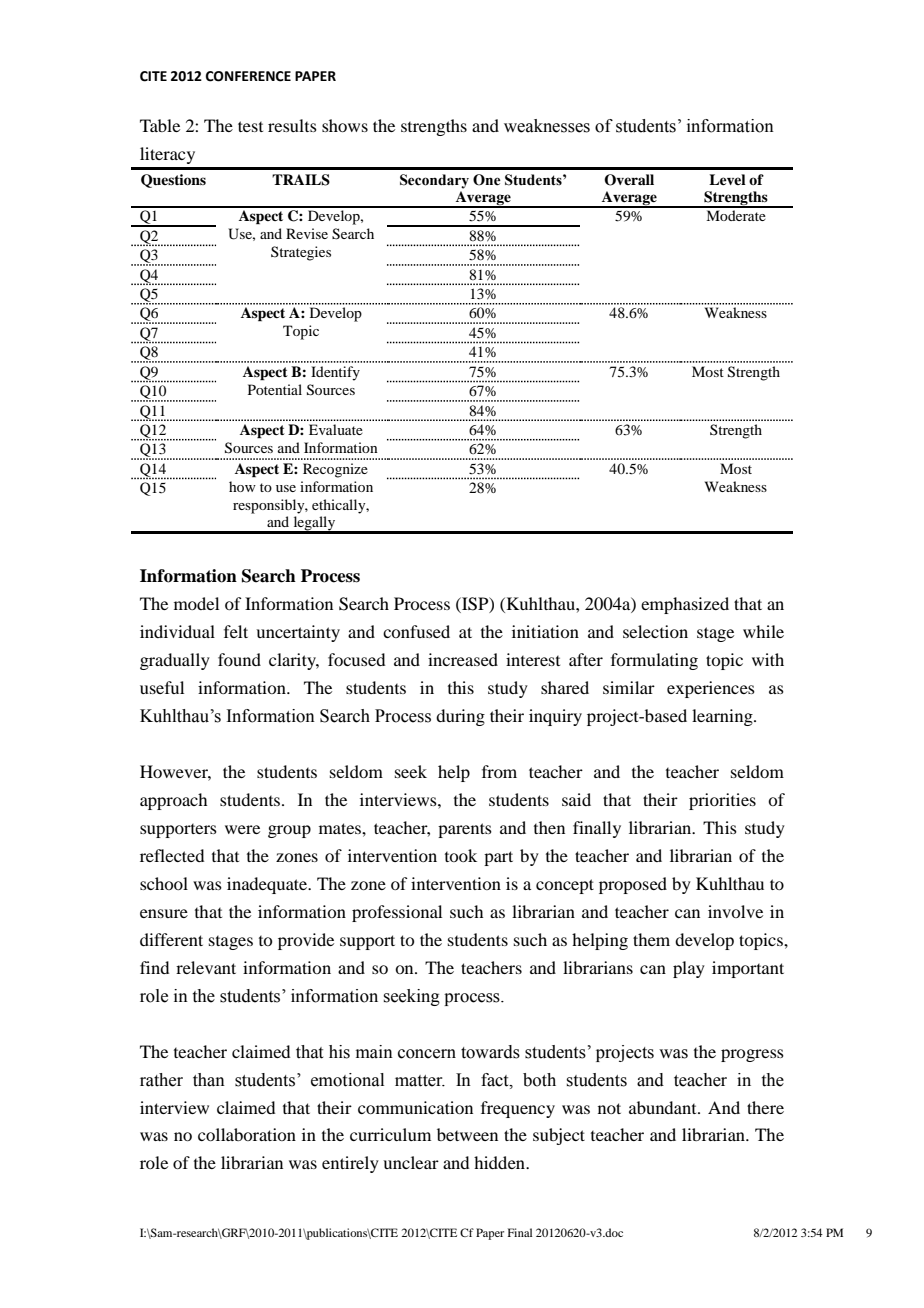 This screenshot has width=924, height=1308. I want to click on collaboration, so click(247, 1134).
